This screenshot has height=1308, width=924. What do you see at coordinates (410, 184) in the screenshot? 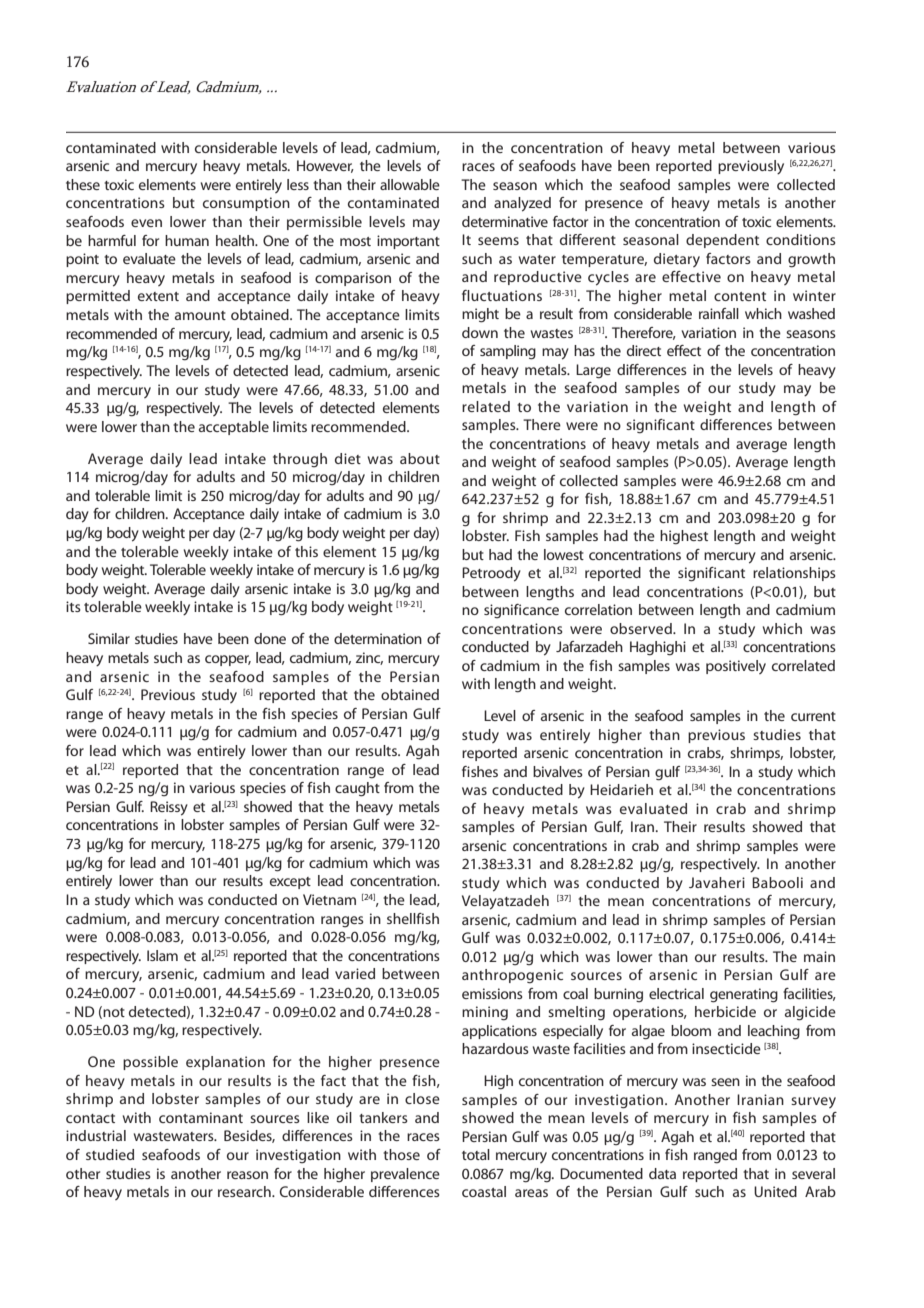
I see `allowable` at bounding box center [410, 184].
